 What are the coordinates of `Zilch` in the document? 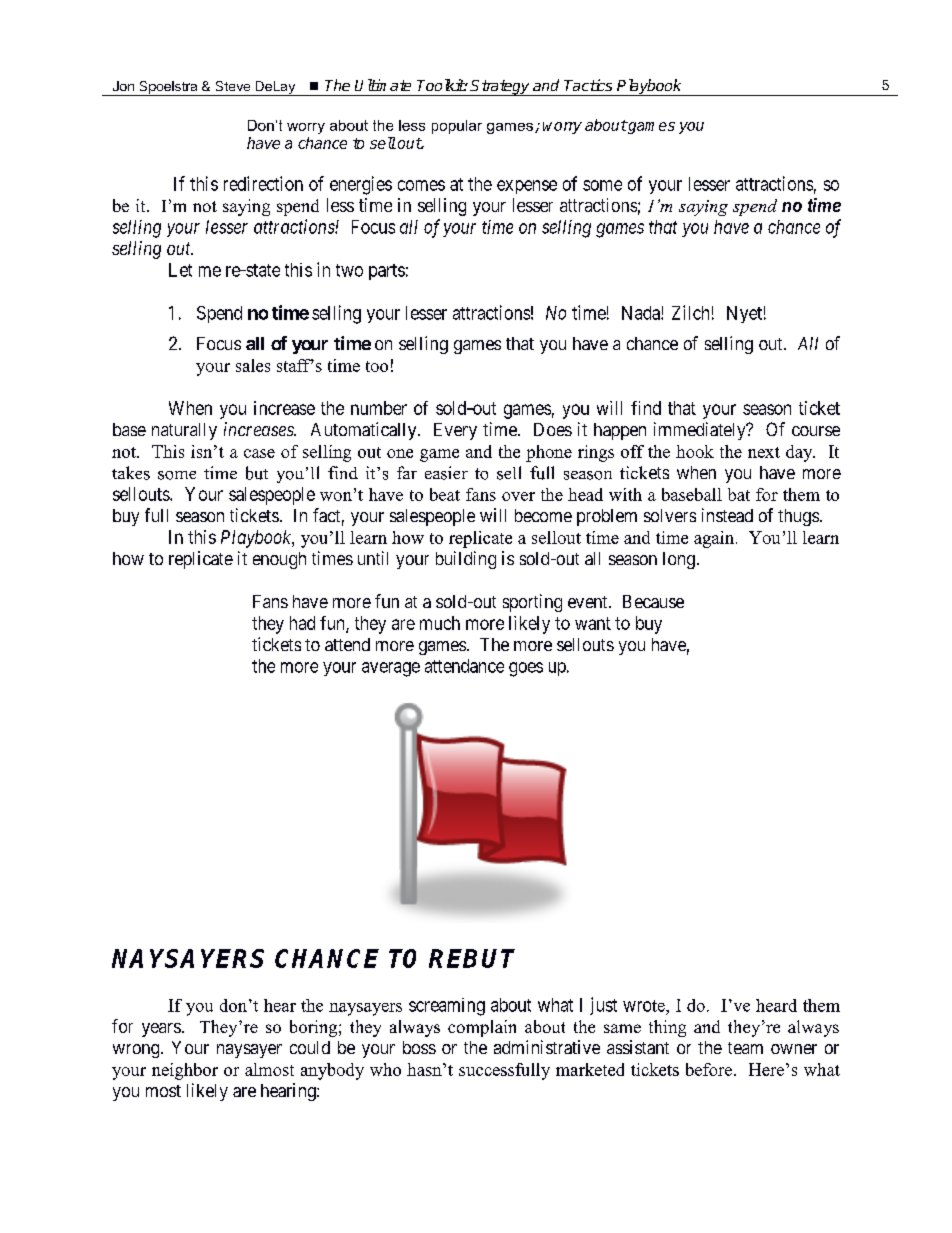 It's located at (690, 312).
